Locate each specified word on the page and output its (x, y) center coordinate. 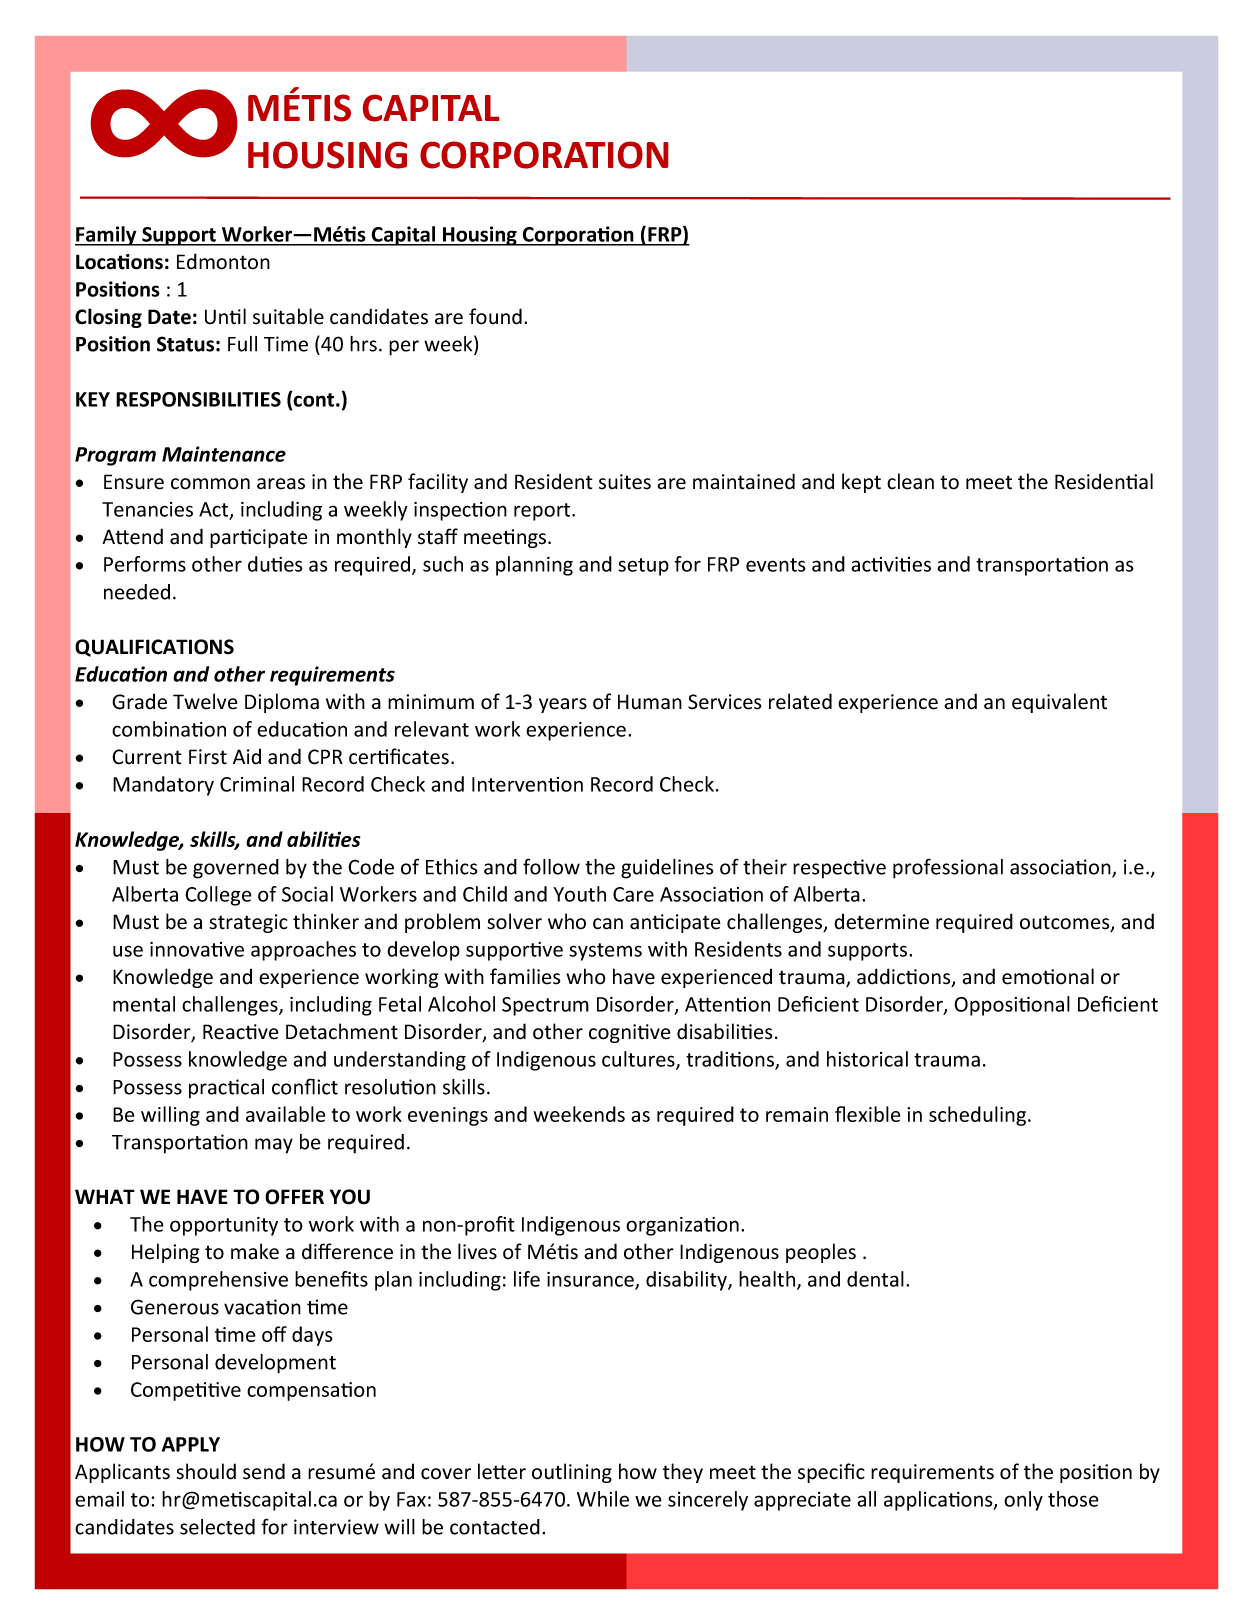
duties (275, 564)
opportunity (224, 1226)
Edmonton (223, 261)
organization (682, 1226)
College (218, 896)
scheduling (979, 1116)
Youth (579, 894)
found (495, 316)
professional (948, 868)
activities (891, 564)
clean (910, 481)
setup (643, 567)
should (206, 1471)
